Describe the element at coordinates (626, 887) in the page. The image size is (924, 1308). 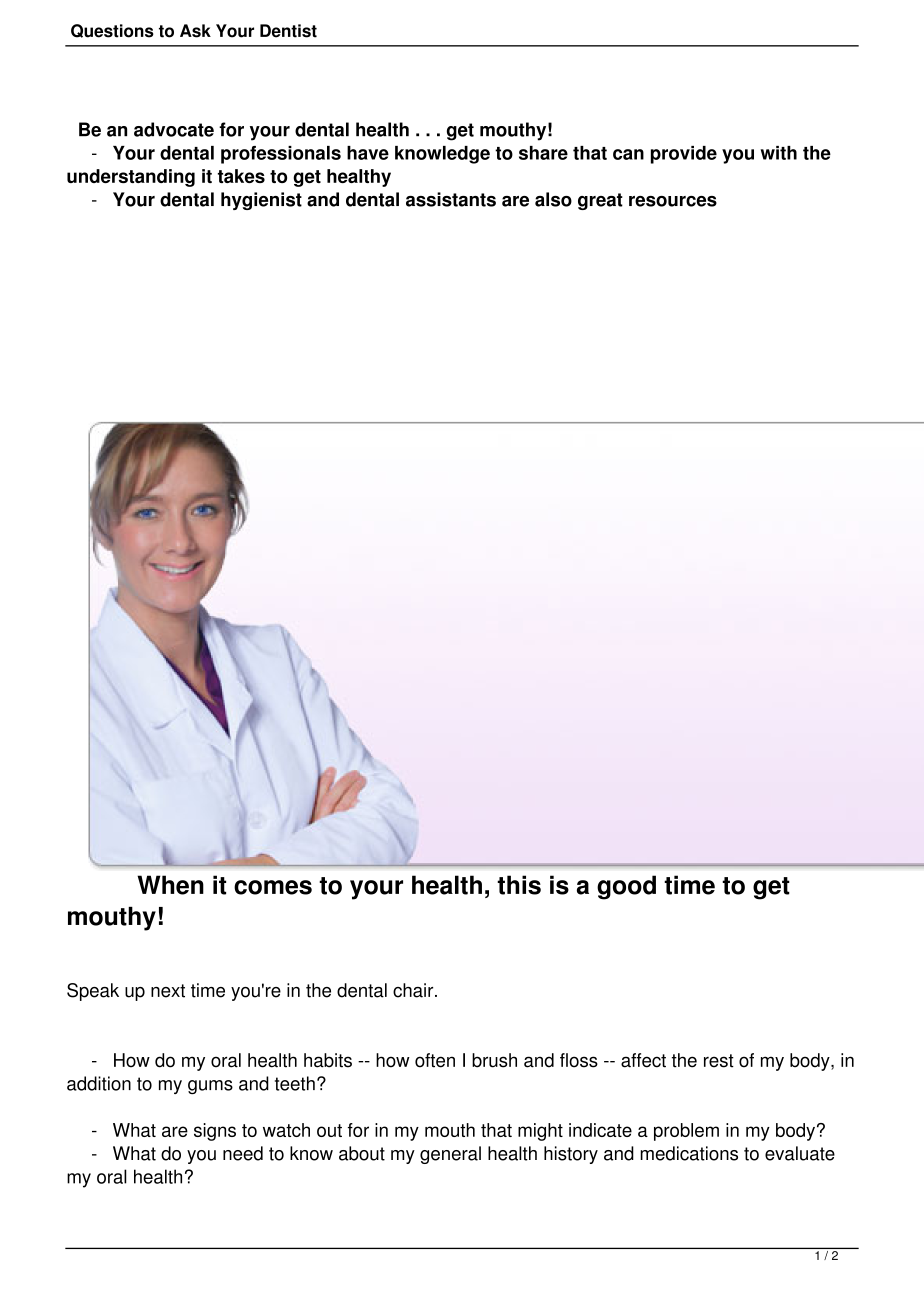
I see `good` at that location.
